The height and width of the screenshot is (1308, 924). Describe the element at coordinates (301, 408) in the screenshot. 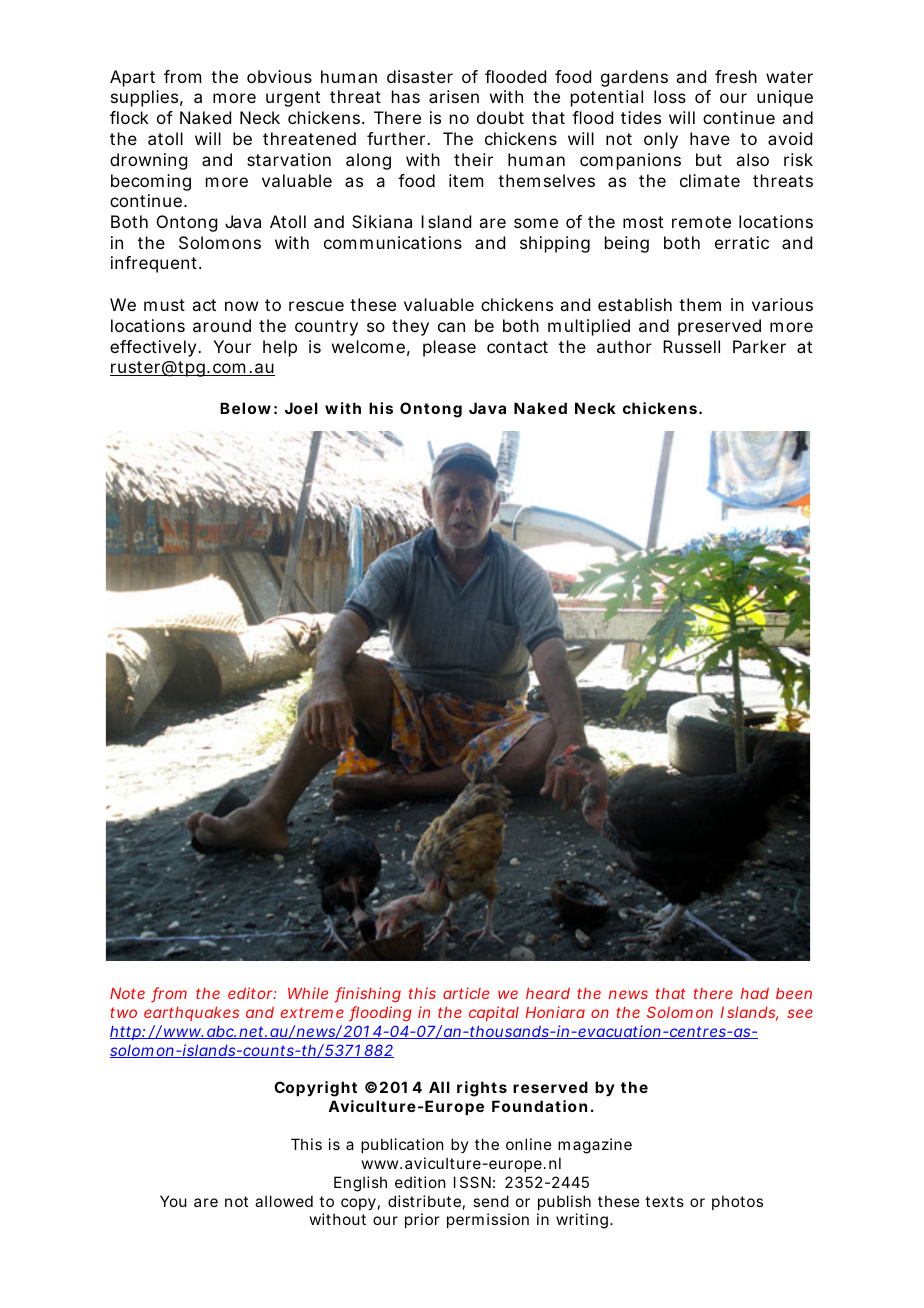

I see `Joel` at that location.
